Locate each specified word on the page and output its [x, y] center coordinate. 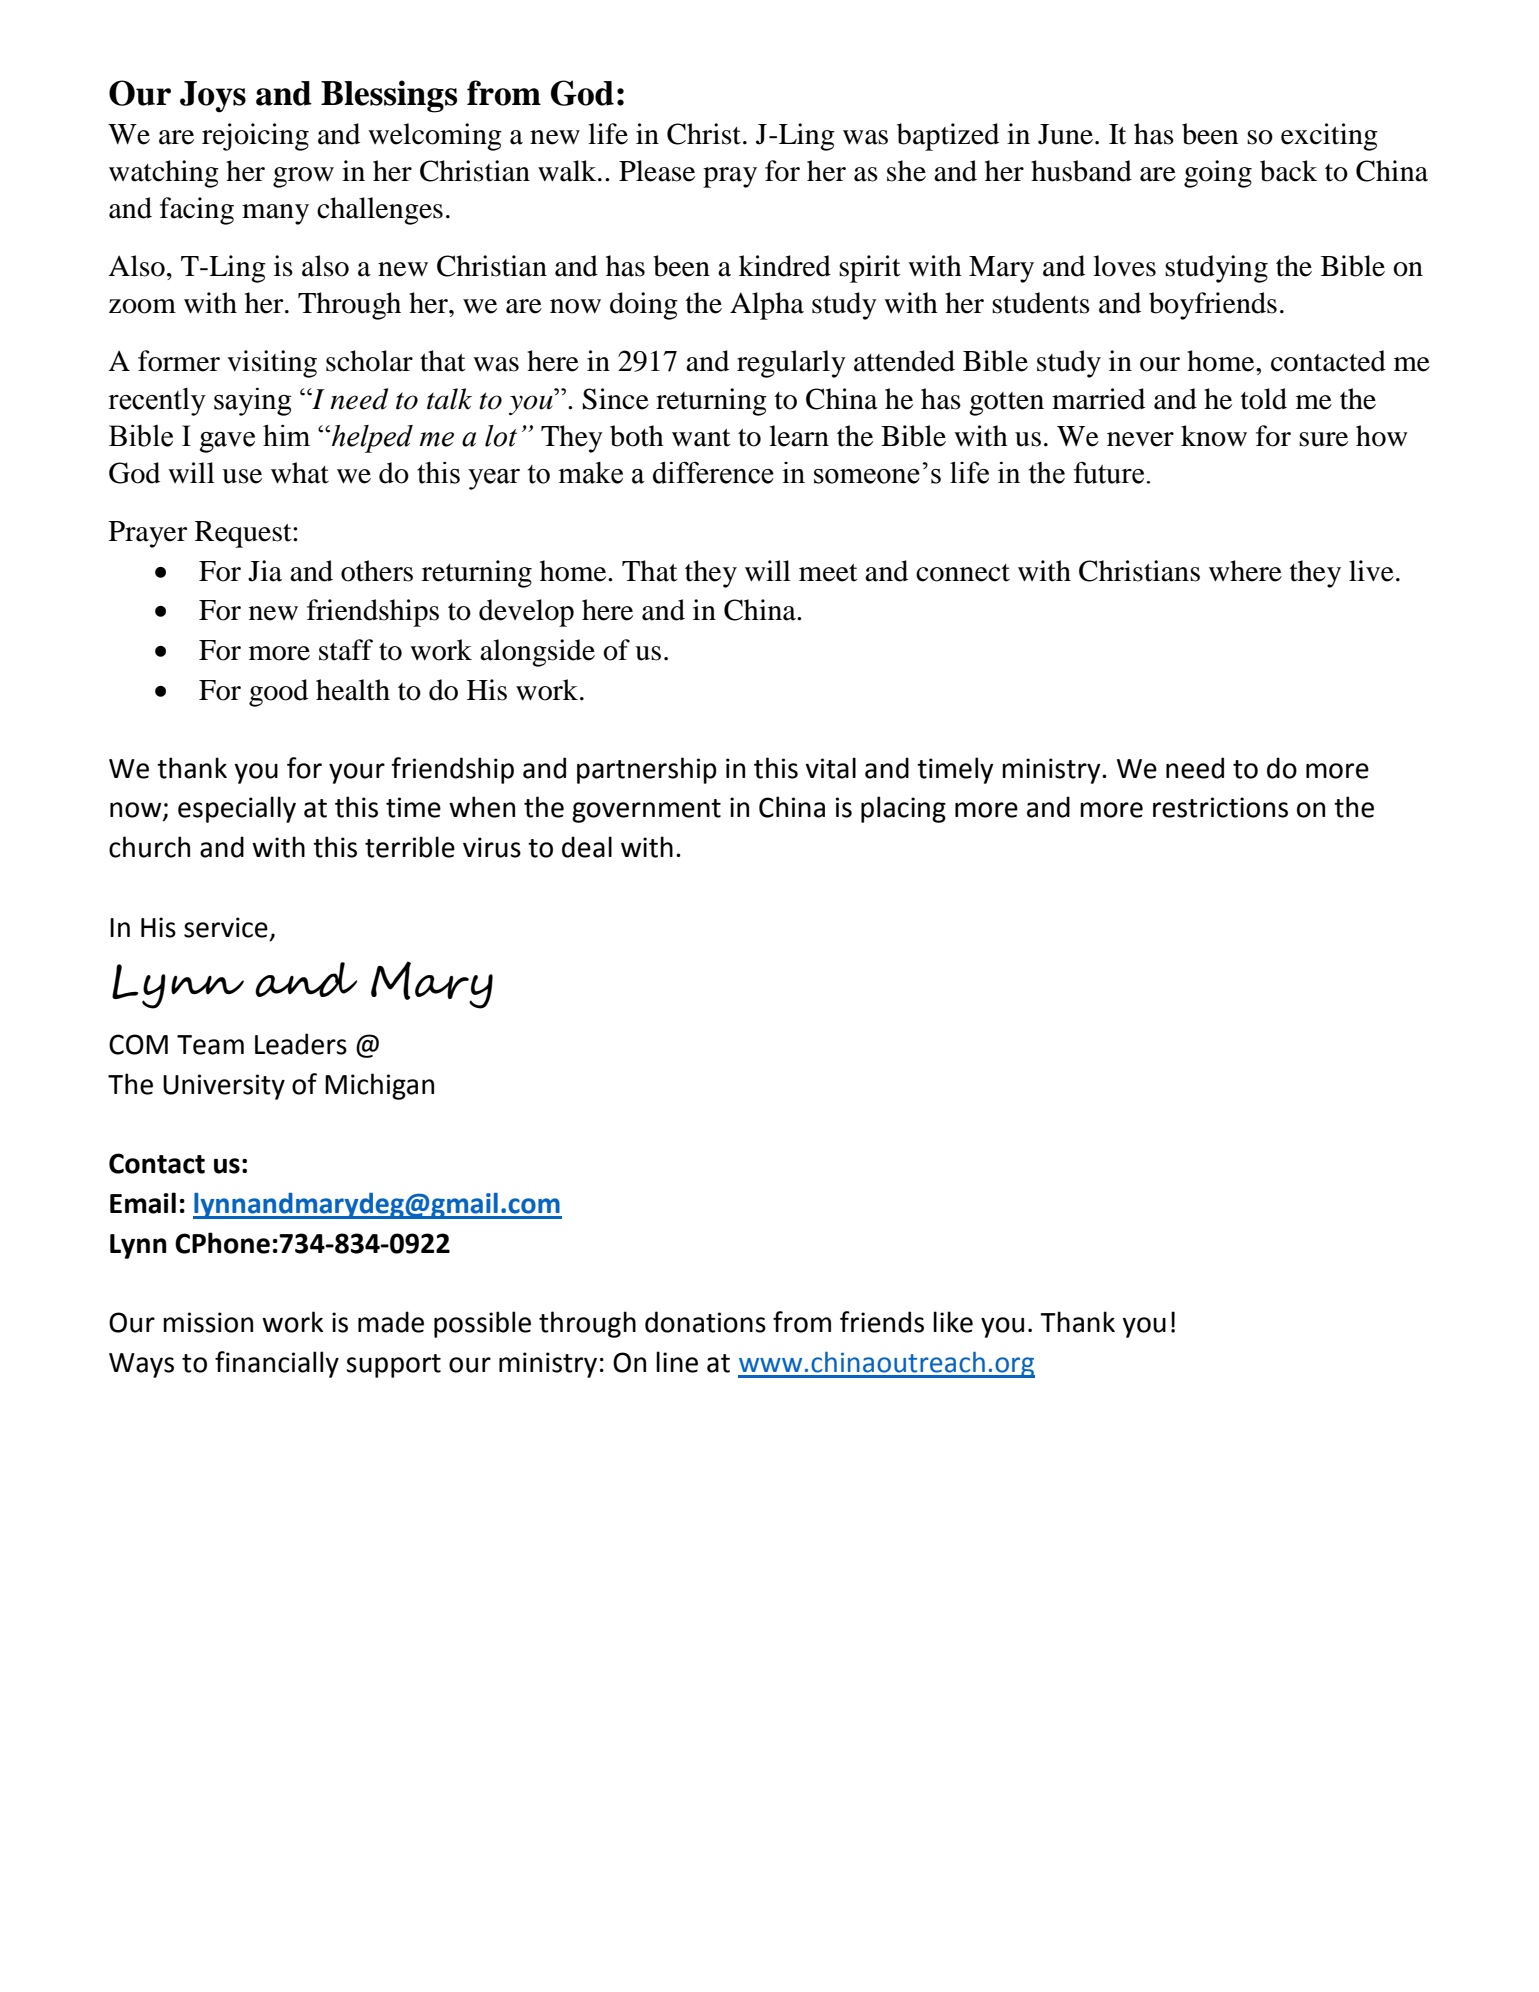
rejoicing [255, 137]
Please [657, 171]
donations [705, 1322]
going [1218, 174]
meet [828, 573]
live [1371, 571]
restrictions [1220, 807]
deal [587, 847]
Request [244, 534]
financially [277, 1364]
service [226, 927]
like [953, 1322]
